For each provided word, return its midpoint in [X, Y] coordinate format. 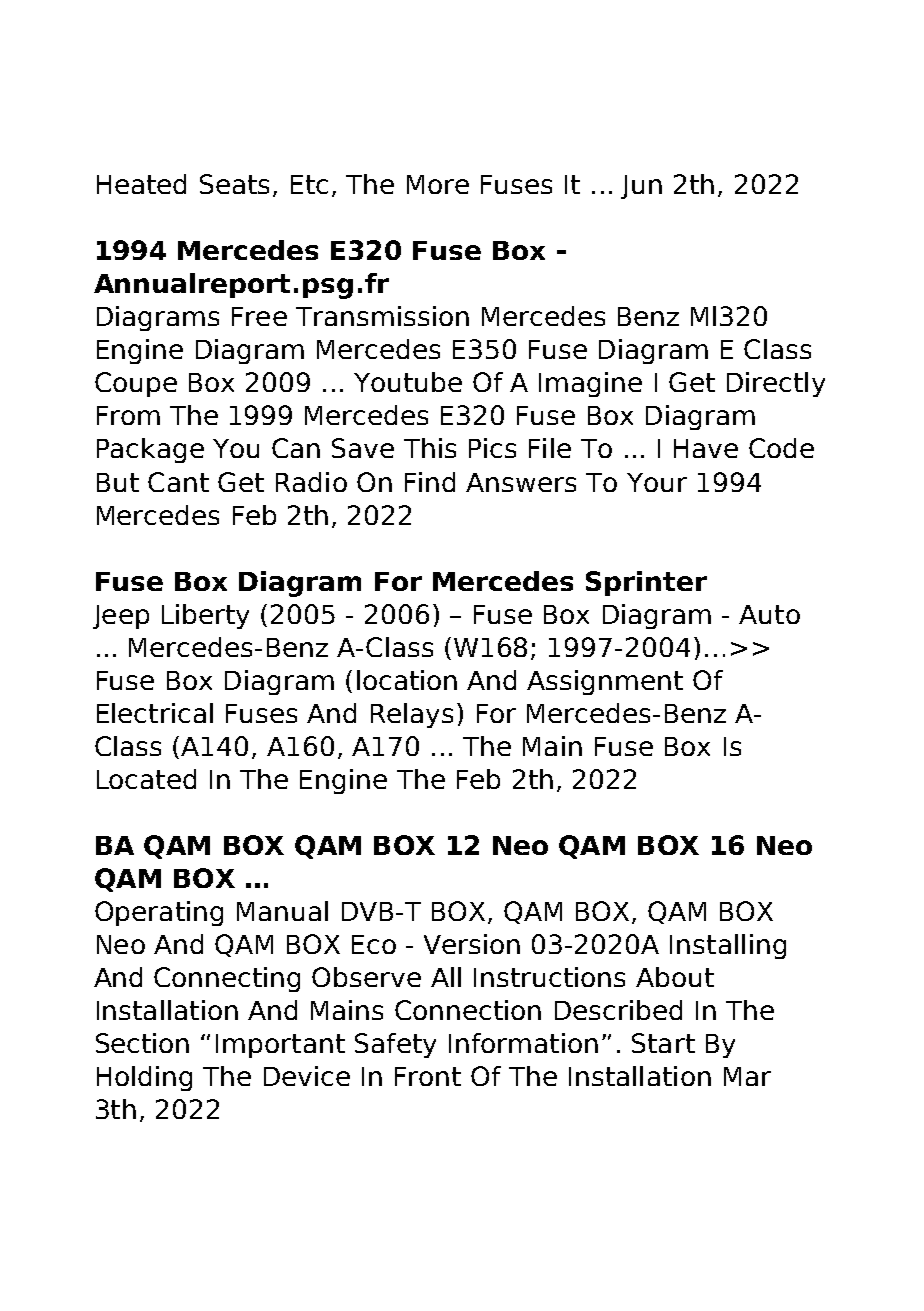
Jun [641, 187]
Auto [769, 614]
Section [142, 1043]
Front [428, 1076]
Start [663, 1043]
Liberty [205, 616]
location [407, 680]
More [438, 184]
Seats [234, 184]
